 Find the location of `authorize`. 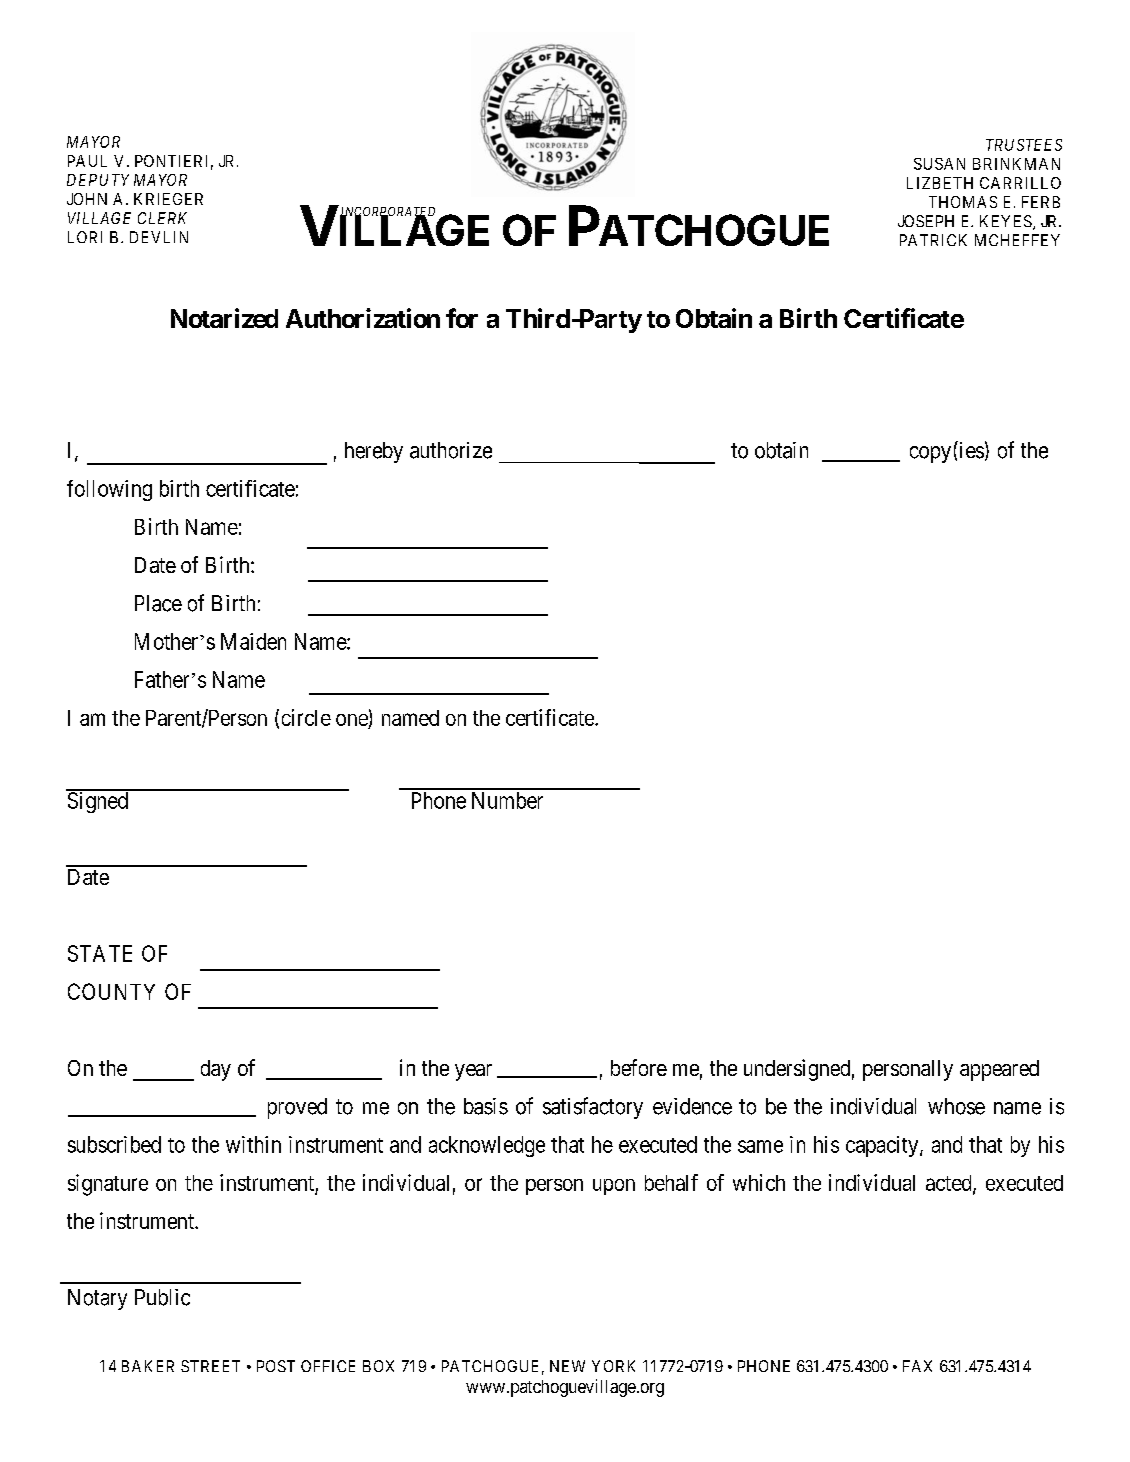

authorize is located at coordinates (451, 450).
